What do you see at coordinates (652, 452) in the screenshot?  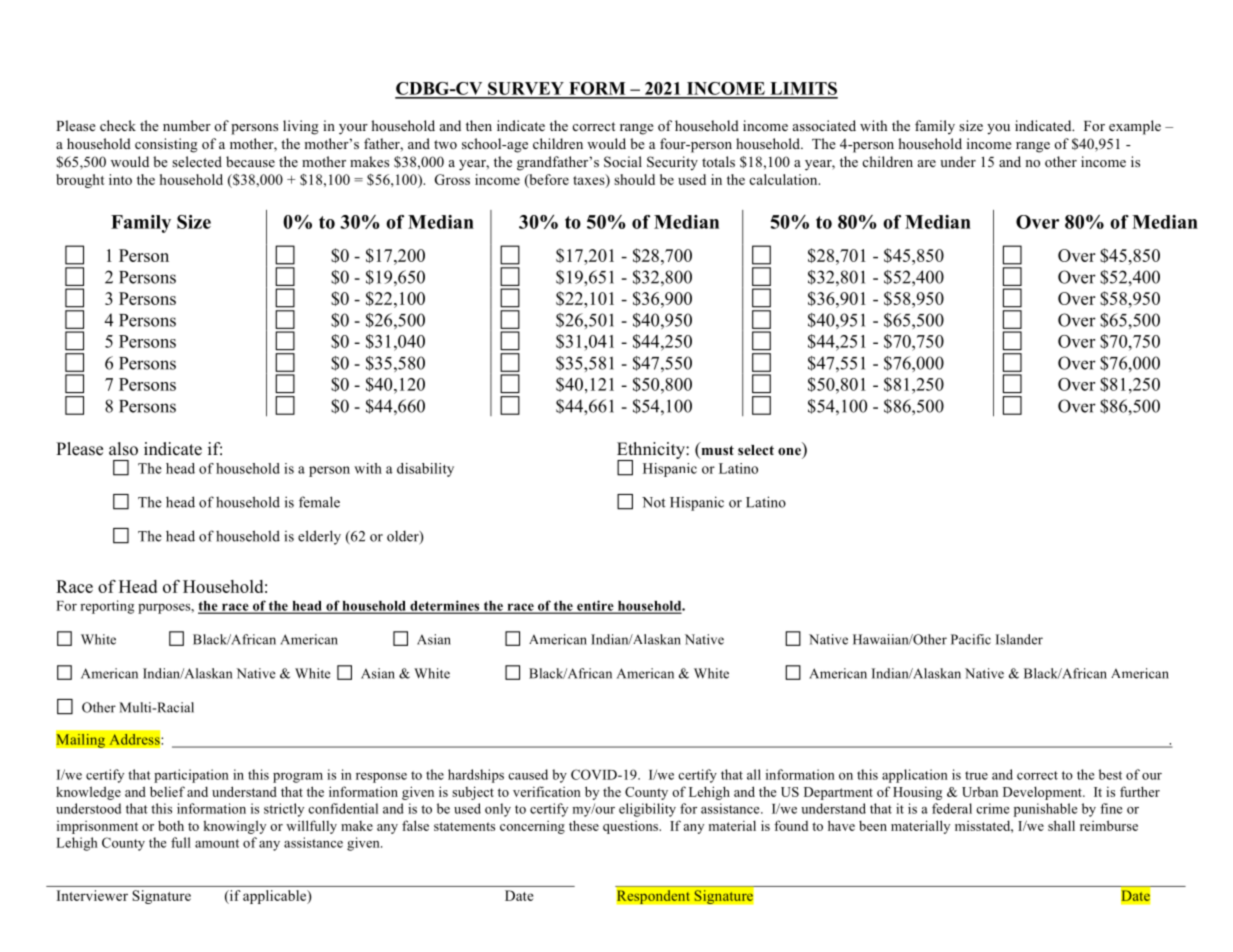 I see `Ethnicity` at bounding box center [652, 452].
